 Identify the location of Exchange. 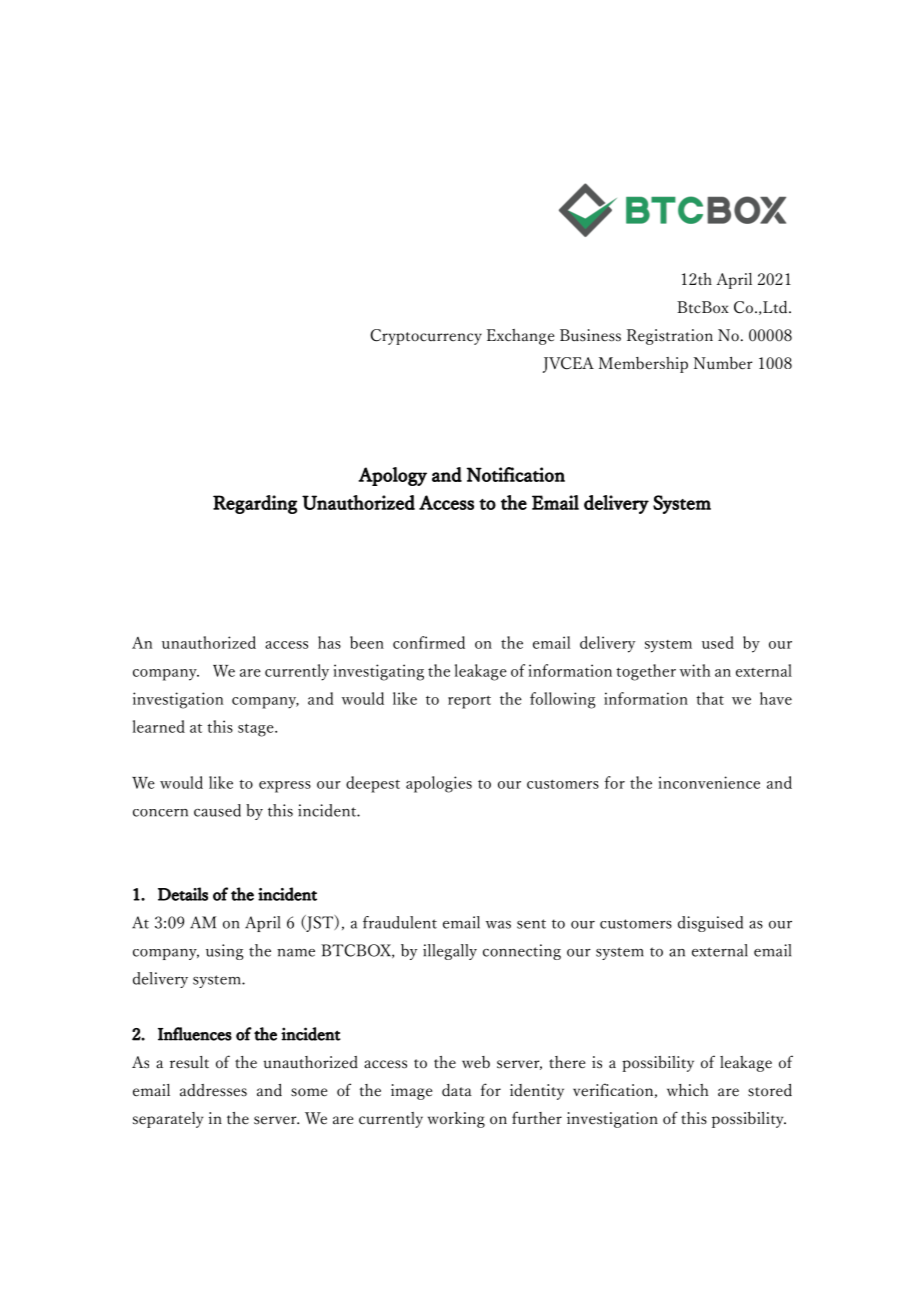
(521, 337).
